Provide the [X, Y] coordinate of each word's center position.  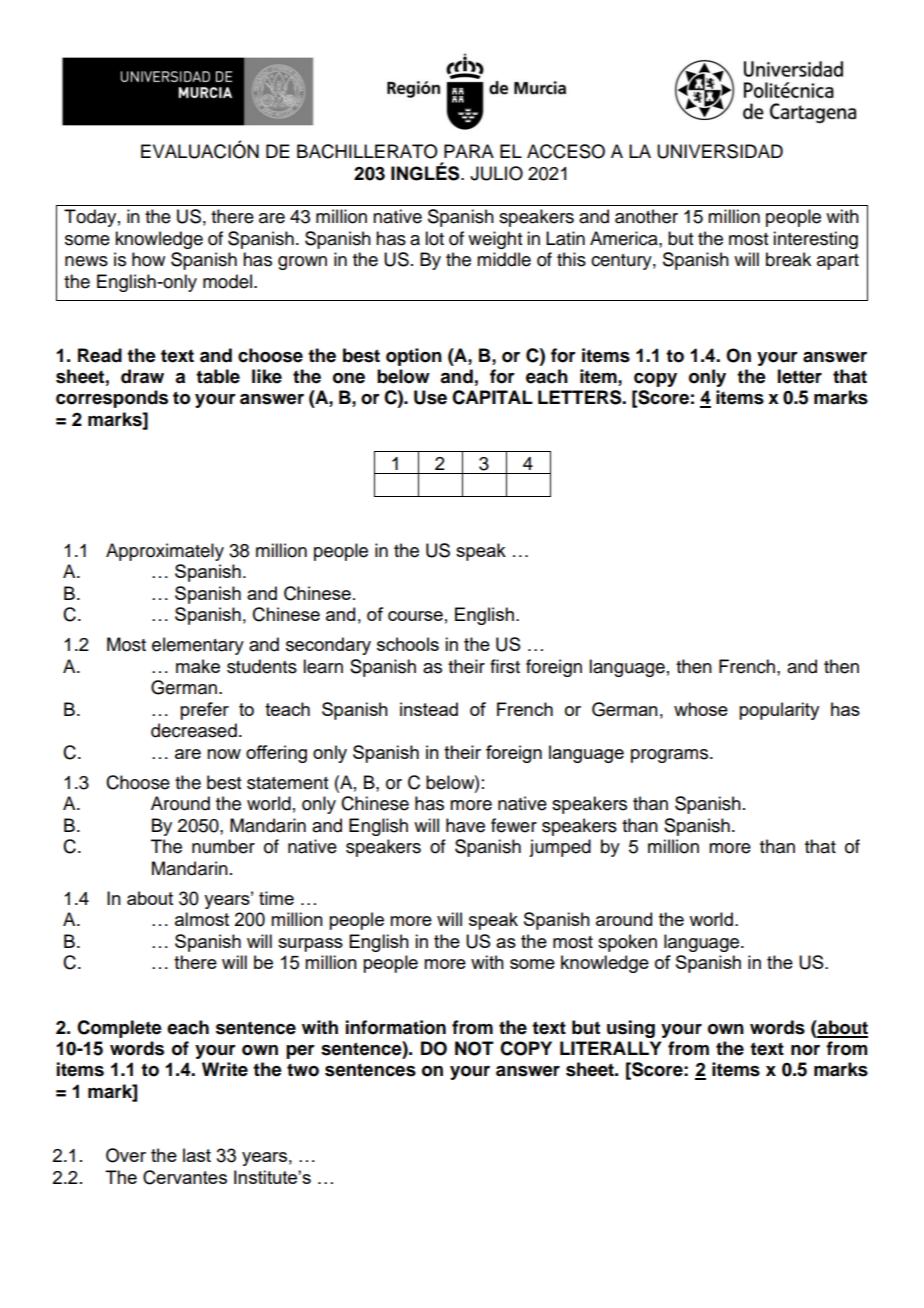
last [197, 1155]
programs [671, 756]
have [465, 825]
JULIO [496, 173]
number [223, 846]
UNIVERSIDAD [720, 151]
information [396, 1027]
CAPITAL [492, 397]
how [148, 259]
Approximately [165, 552]
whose [701, 709]
